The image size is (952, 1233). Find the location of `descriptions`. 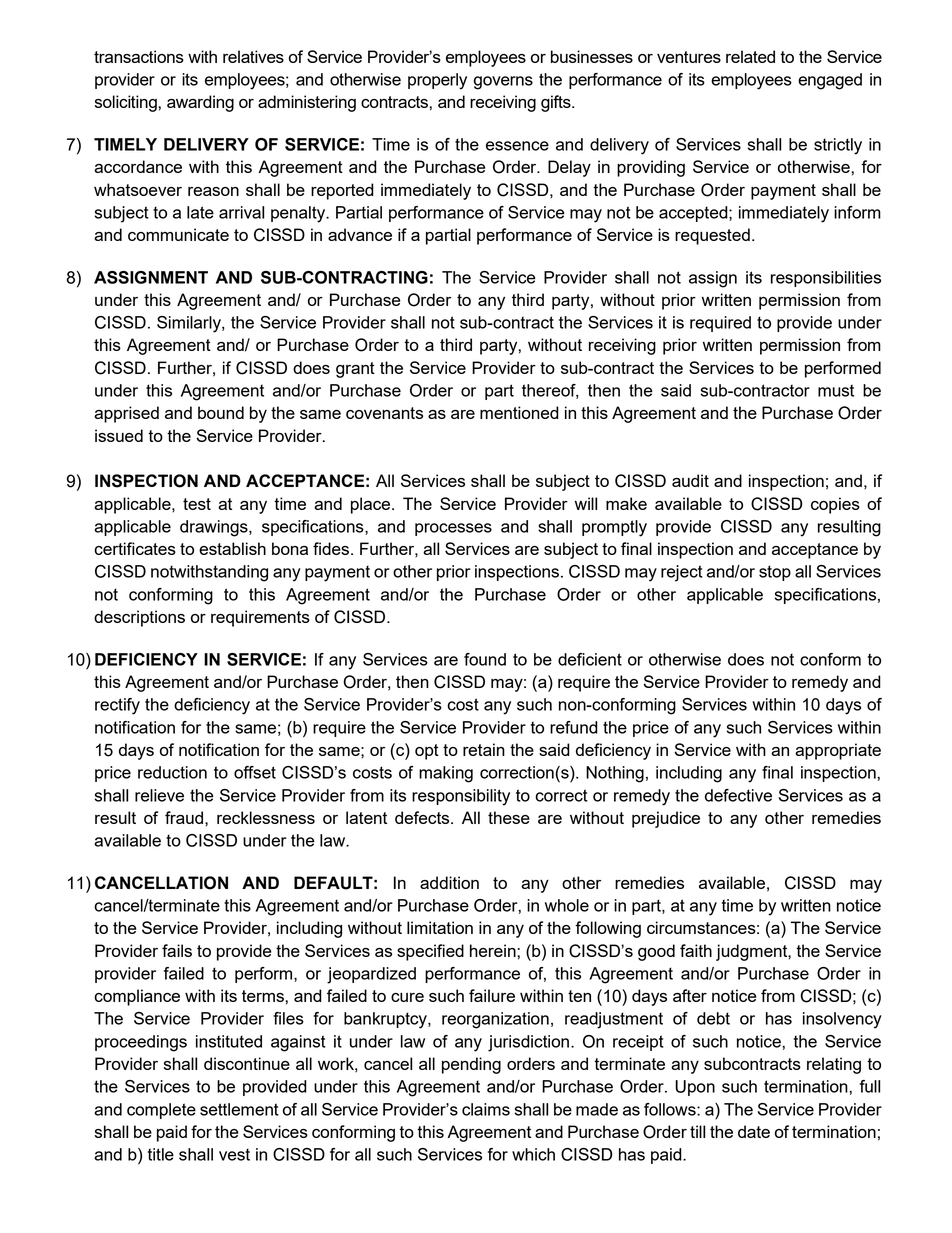

descriptions is located at coordinates (139, 618).
